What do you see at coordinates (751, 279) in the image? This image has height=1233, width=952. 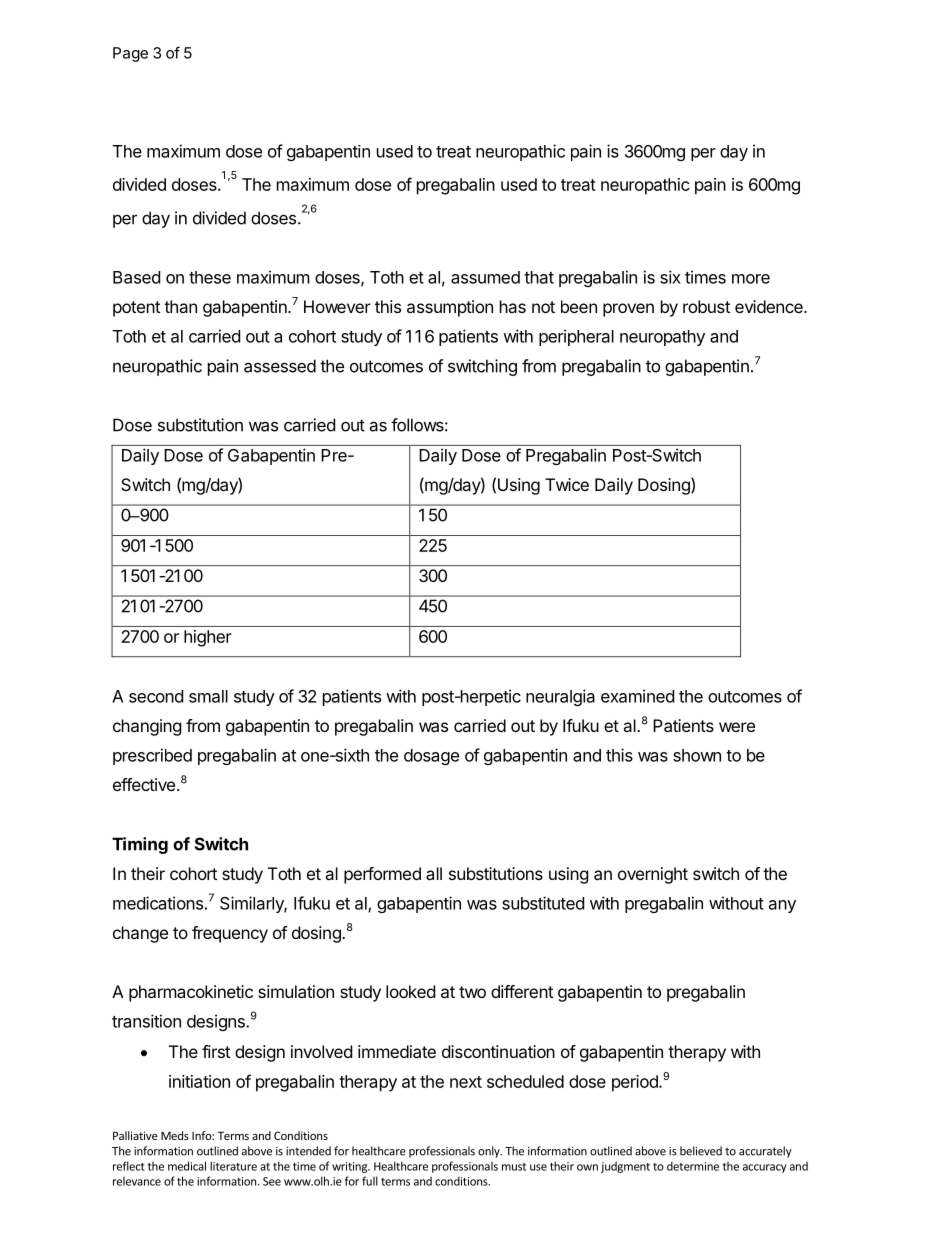 I see `more` at bounding box center [751, 279].
